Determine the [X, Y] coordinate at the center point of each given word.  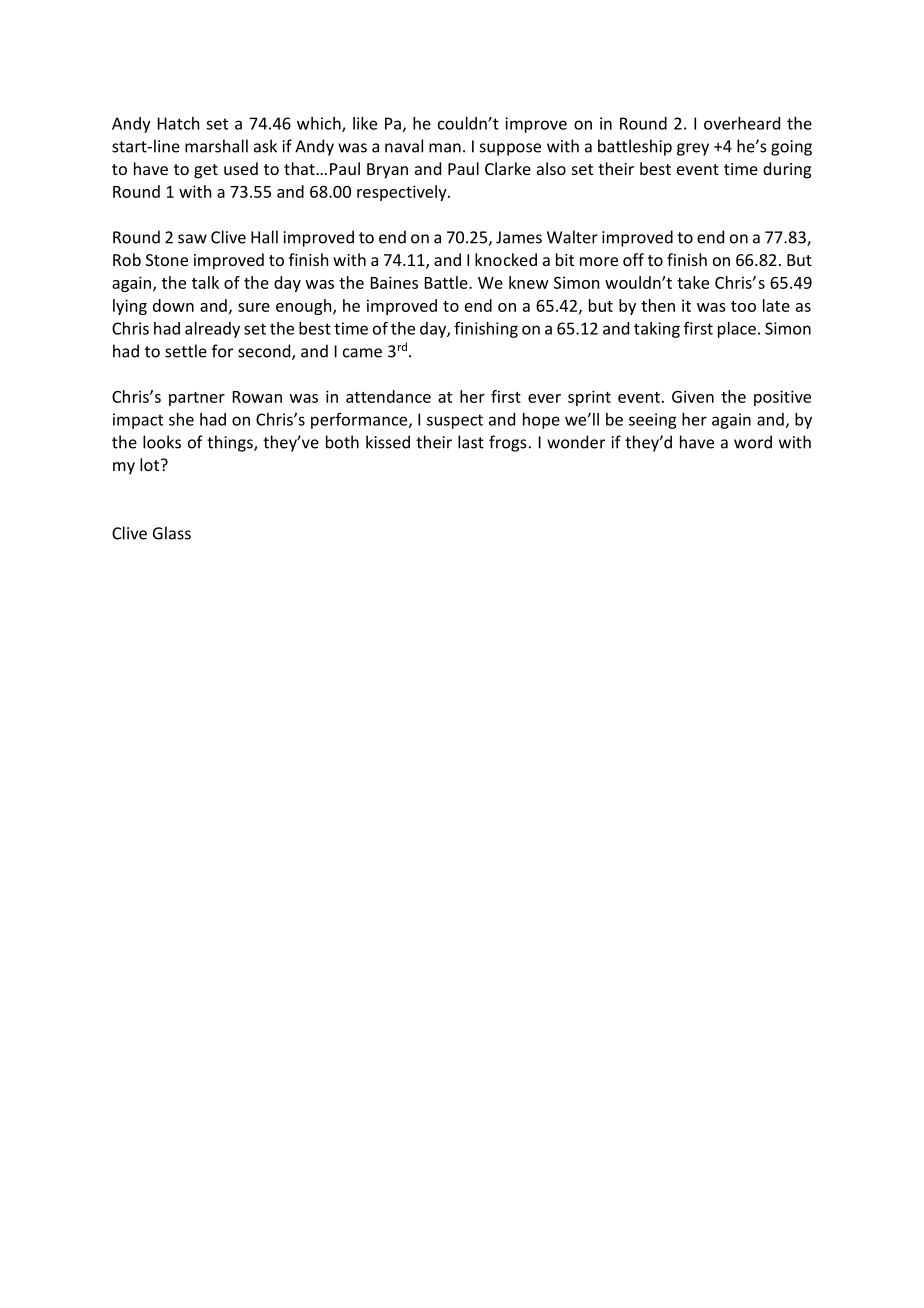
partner [197, 399]
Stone [167, 260]
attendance [388, 396]
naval [404, 146]
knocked [506, 259]
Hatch [178, 123]
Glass [172, 533]
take [693, 282]
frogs [508, 443]
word [753, 442]
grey [693, 149]
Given [693, 396]
